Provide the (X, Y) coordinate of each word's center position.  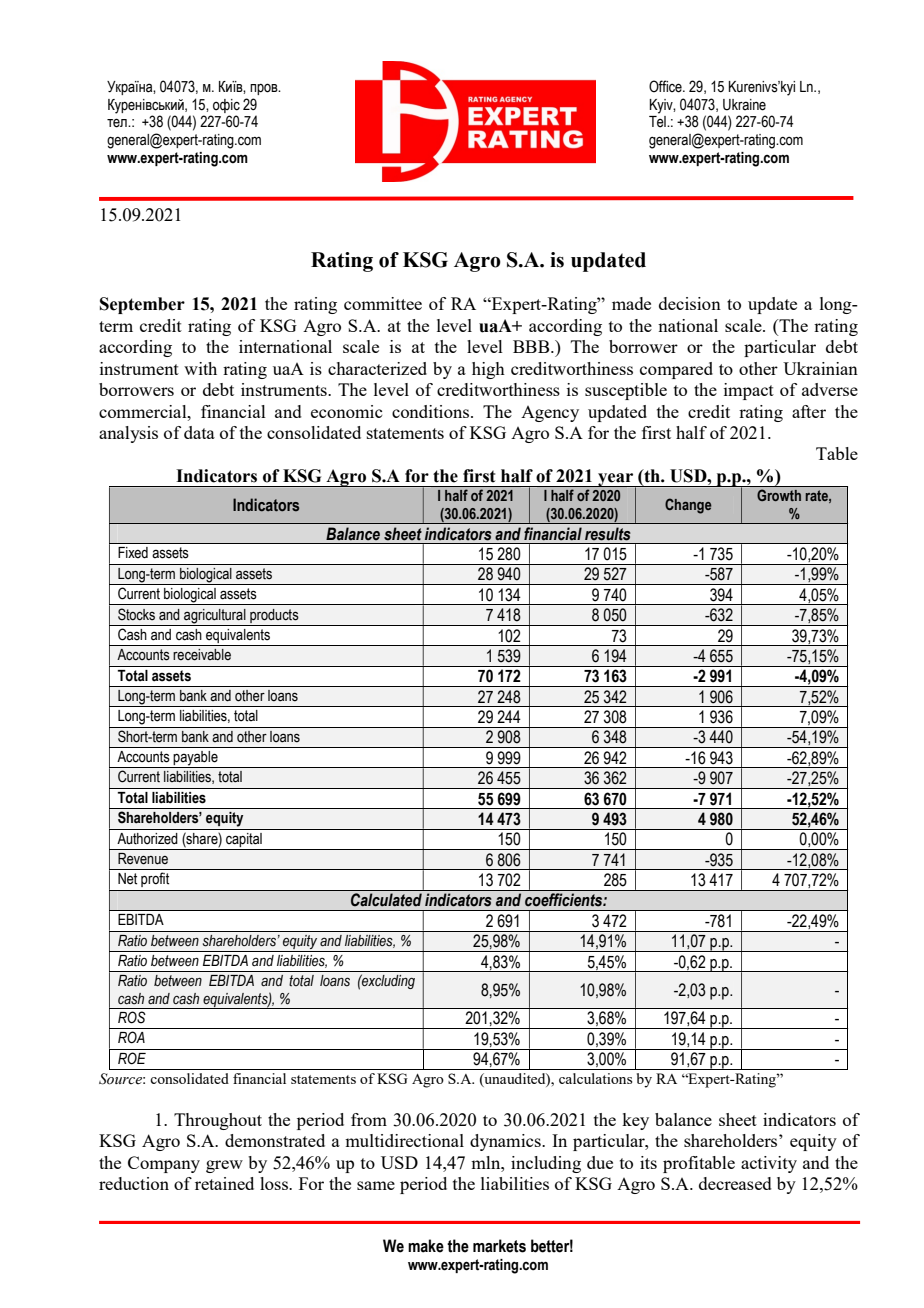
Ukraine (744, 105)
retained (224, 1183)
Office (666, 86)
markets (499, 1246)
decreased (735, 1183)
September (142, 305)
